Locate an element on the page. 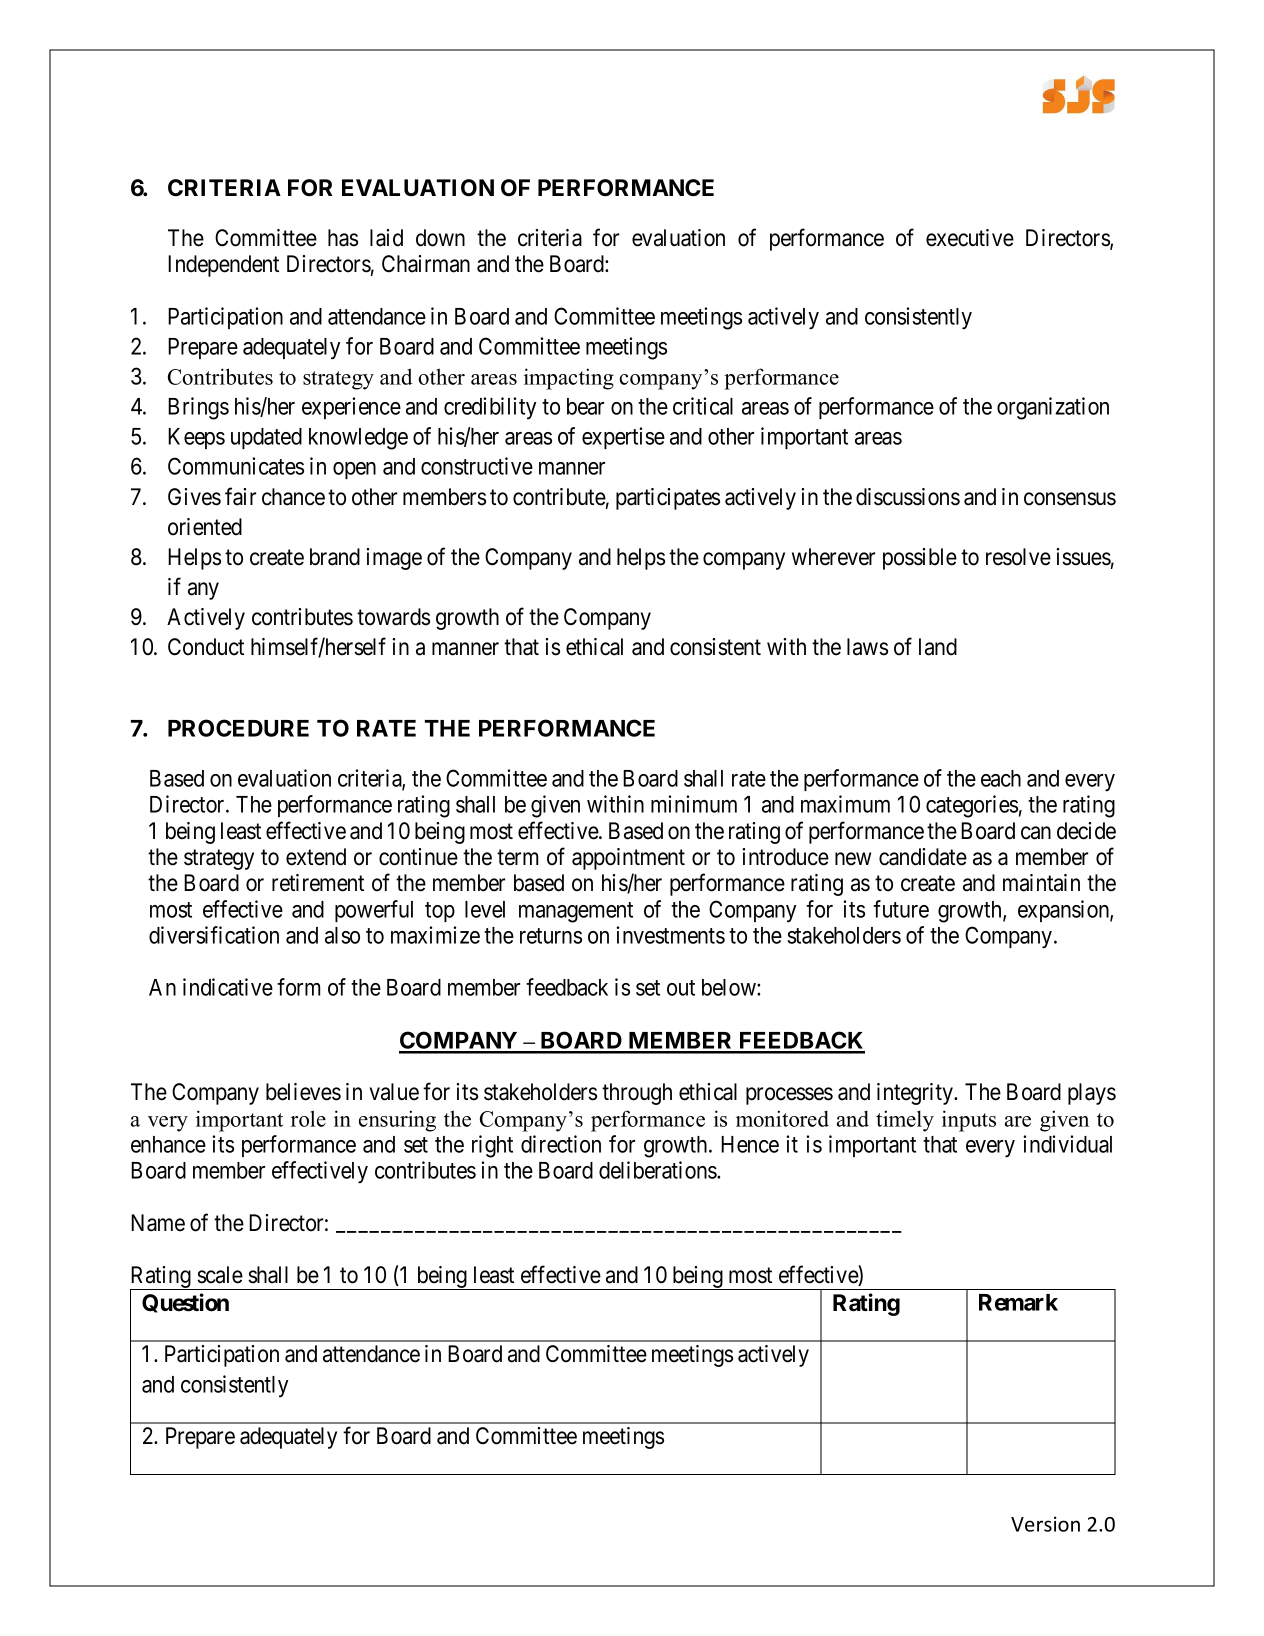  appointment is located at coordinates (628, 859).
